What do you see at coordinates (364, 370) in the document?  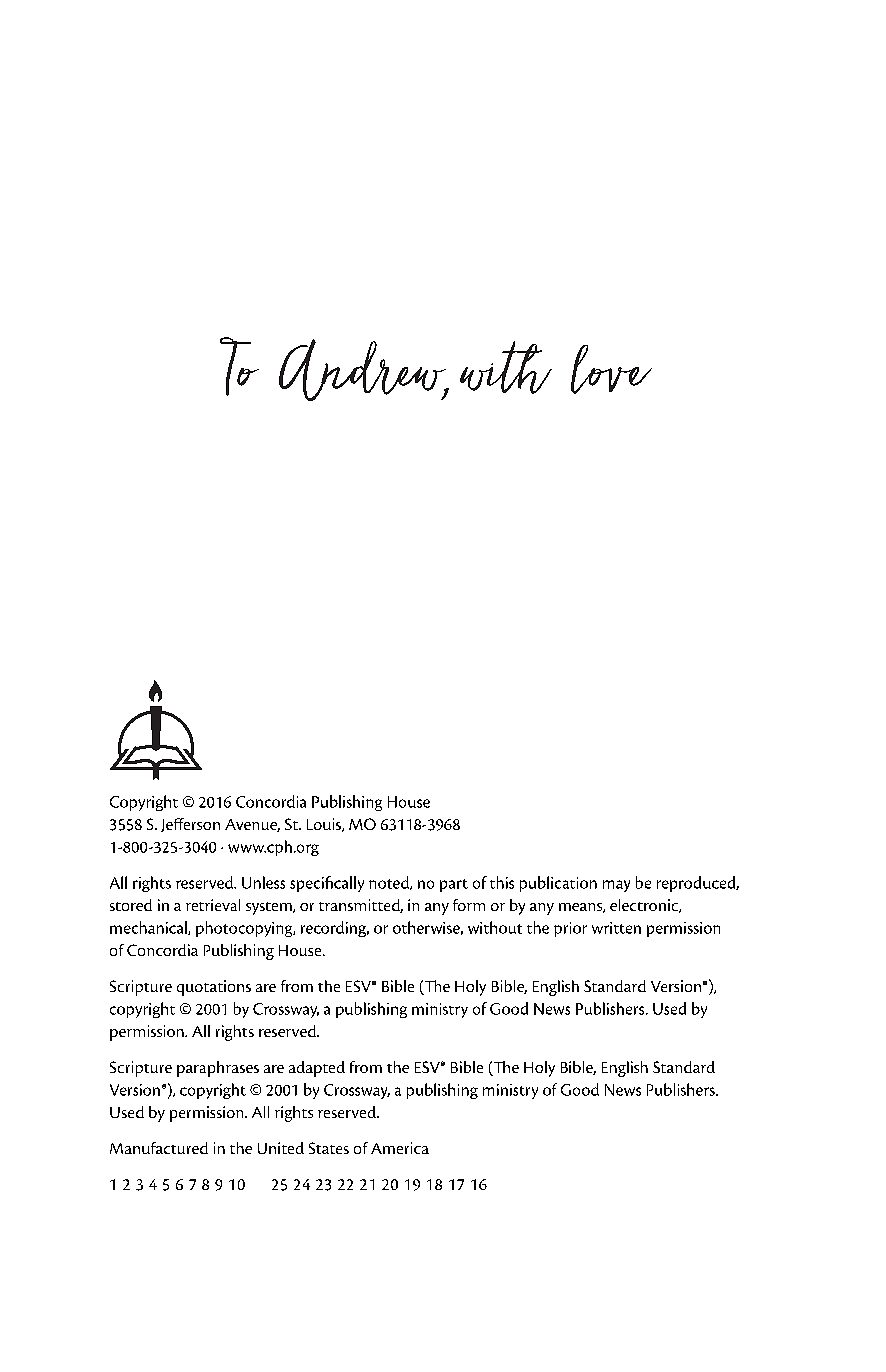 I see `Andrew` at bounding box center [364, 370].
